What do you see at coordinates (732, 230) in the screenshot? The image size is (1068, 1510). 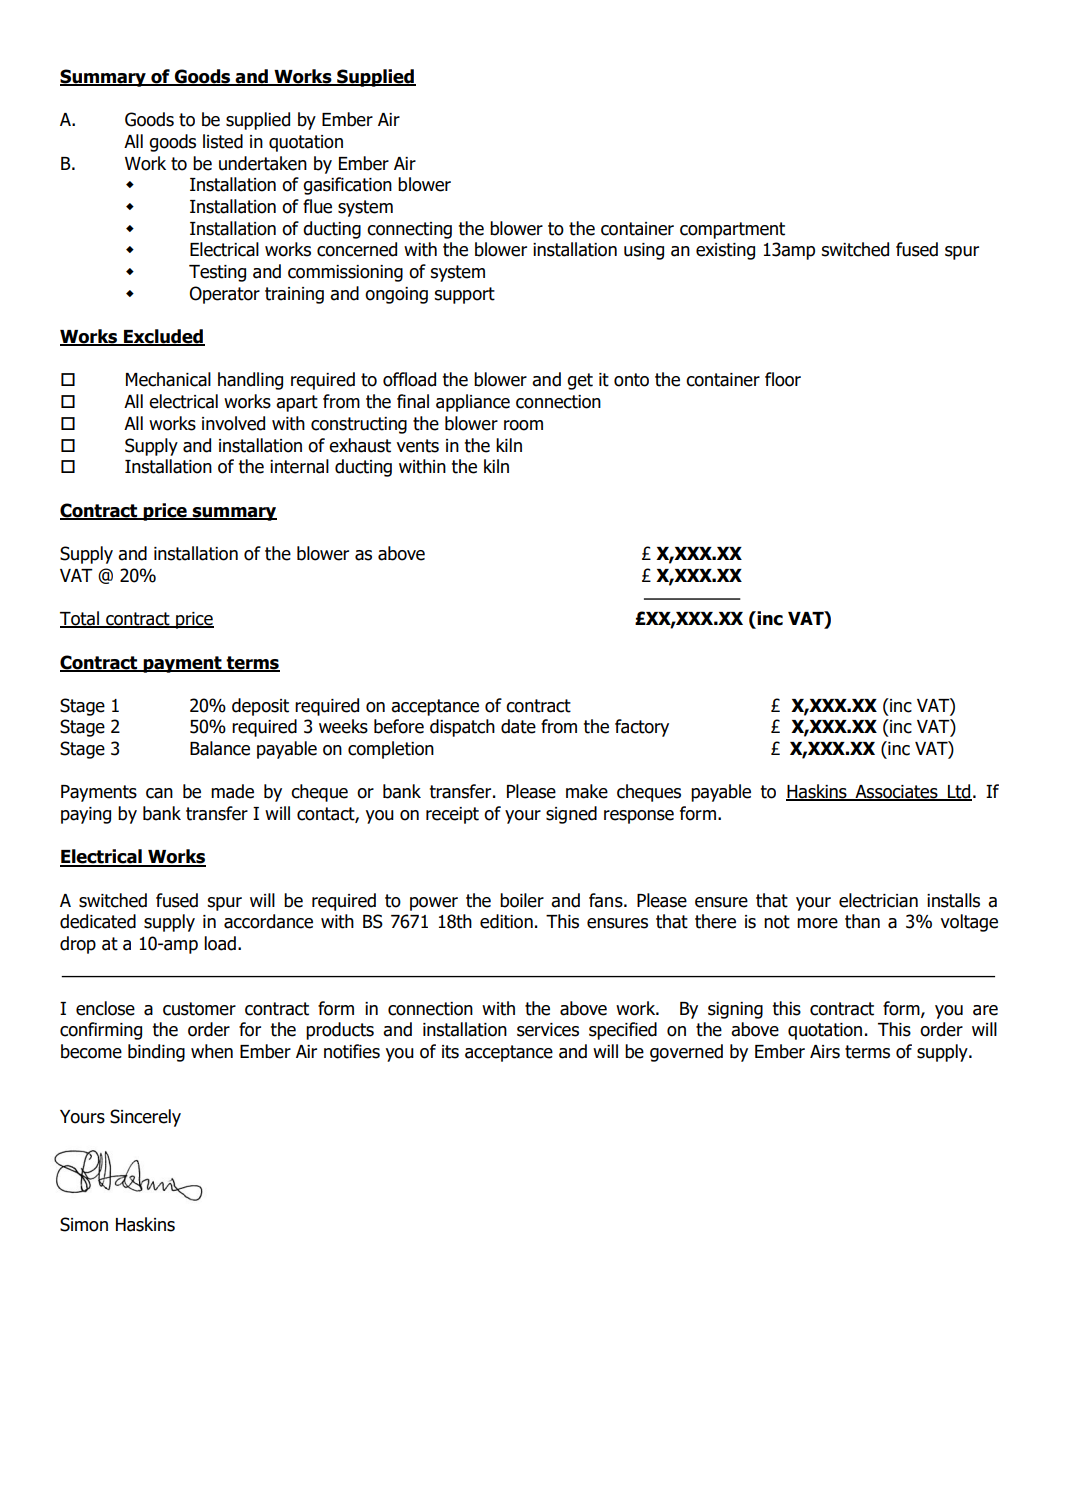 I see `compartment` at bounding box center [732, 230].
